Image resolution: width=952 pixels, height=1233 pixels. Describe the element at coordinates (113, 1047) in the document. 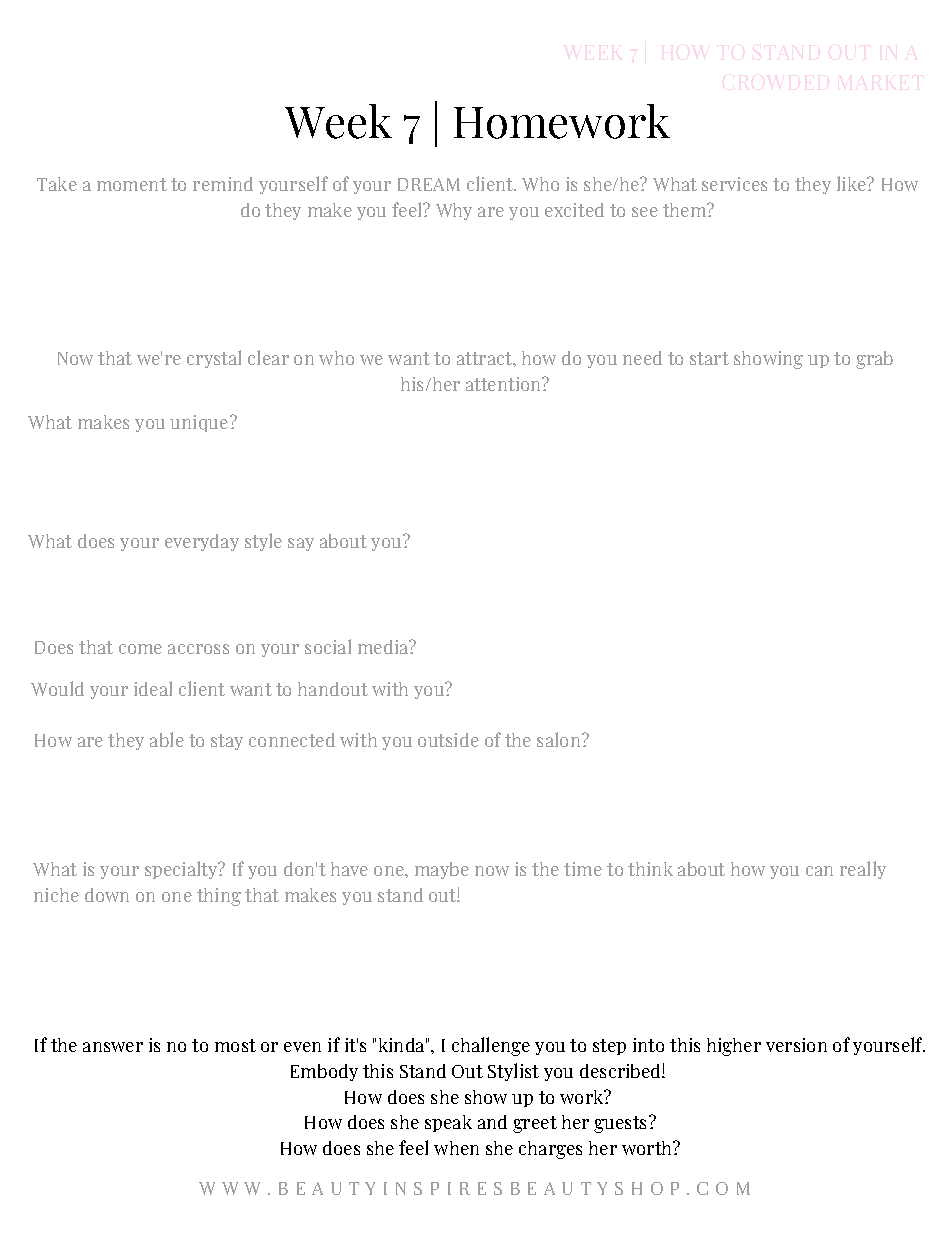

I see `answer` at that location.
